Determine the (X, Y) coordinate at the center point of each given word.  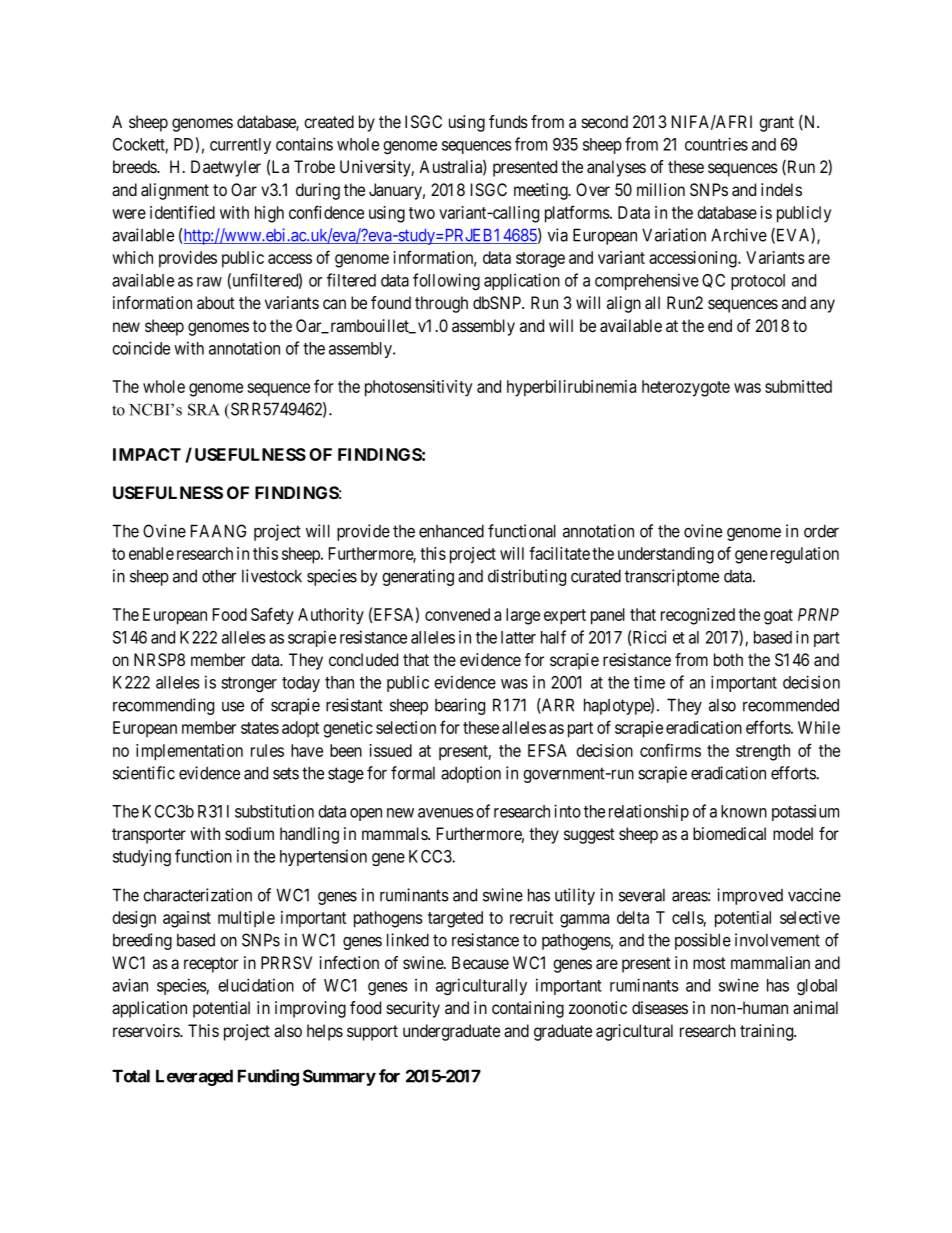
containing (528, 1009)
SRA (204, 409)
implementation (189, 752)
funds (508, 121)
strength (763, 752)
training (768, 1032)
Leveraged (194, 1077)
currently (240, 146)
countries (716, 144)
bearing (460, 706)
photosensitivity (418, 388)
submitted (798, 386)
